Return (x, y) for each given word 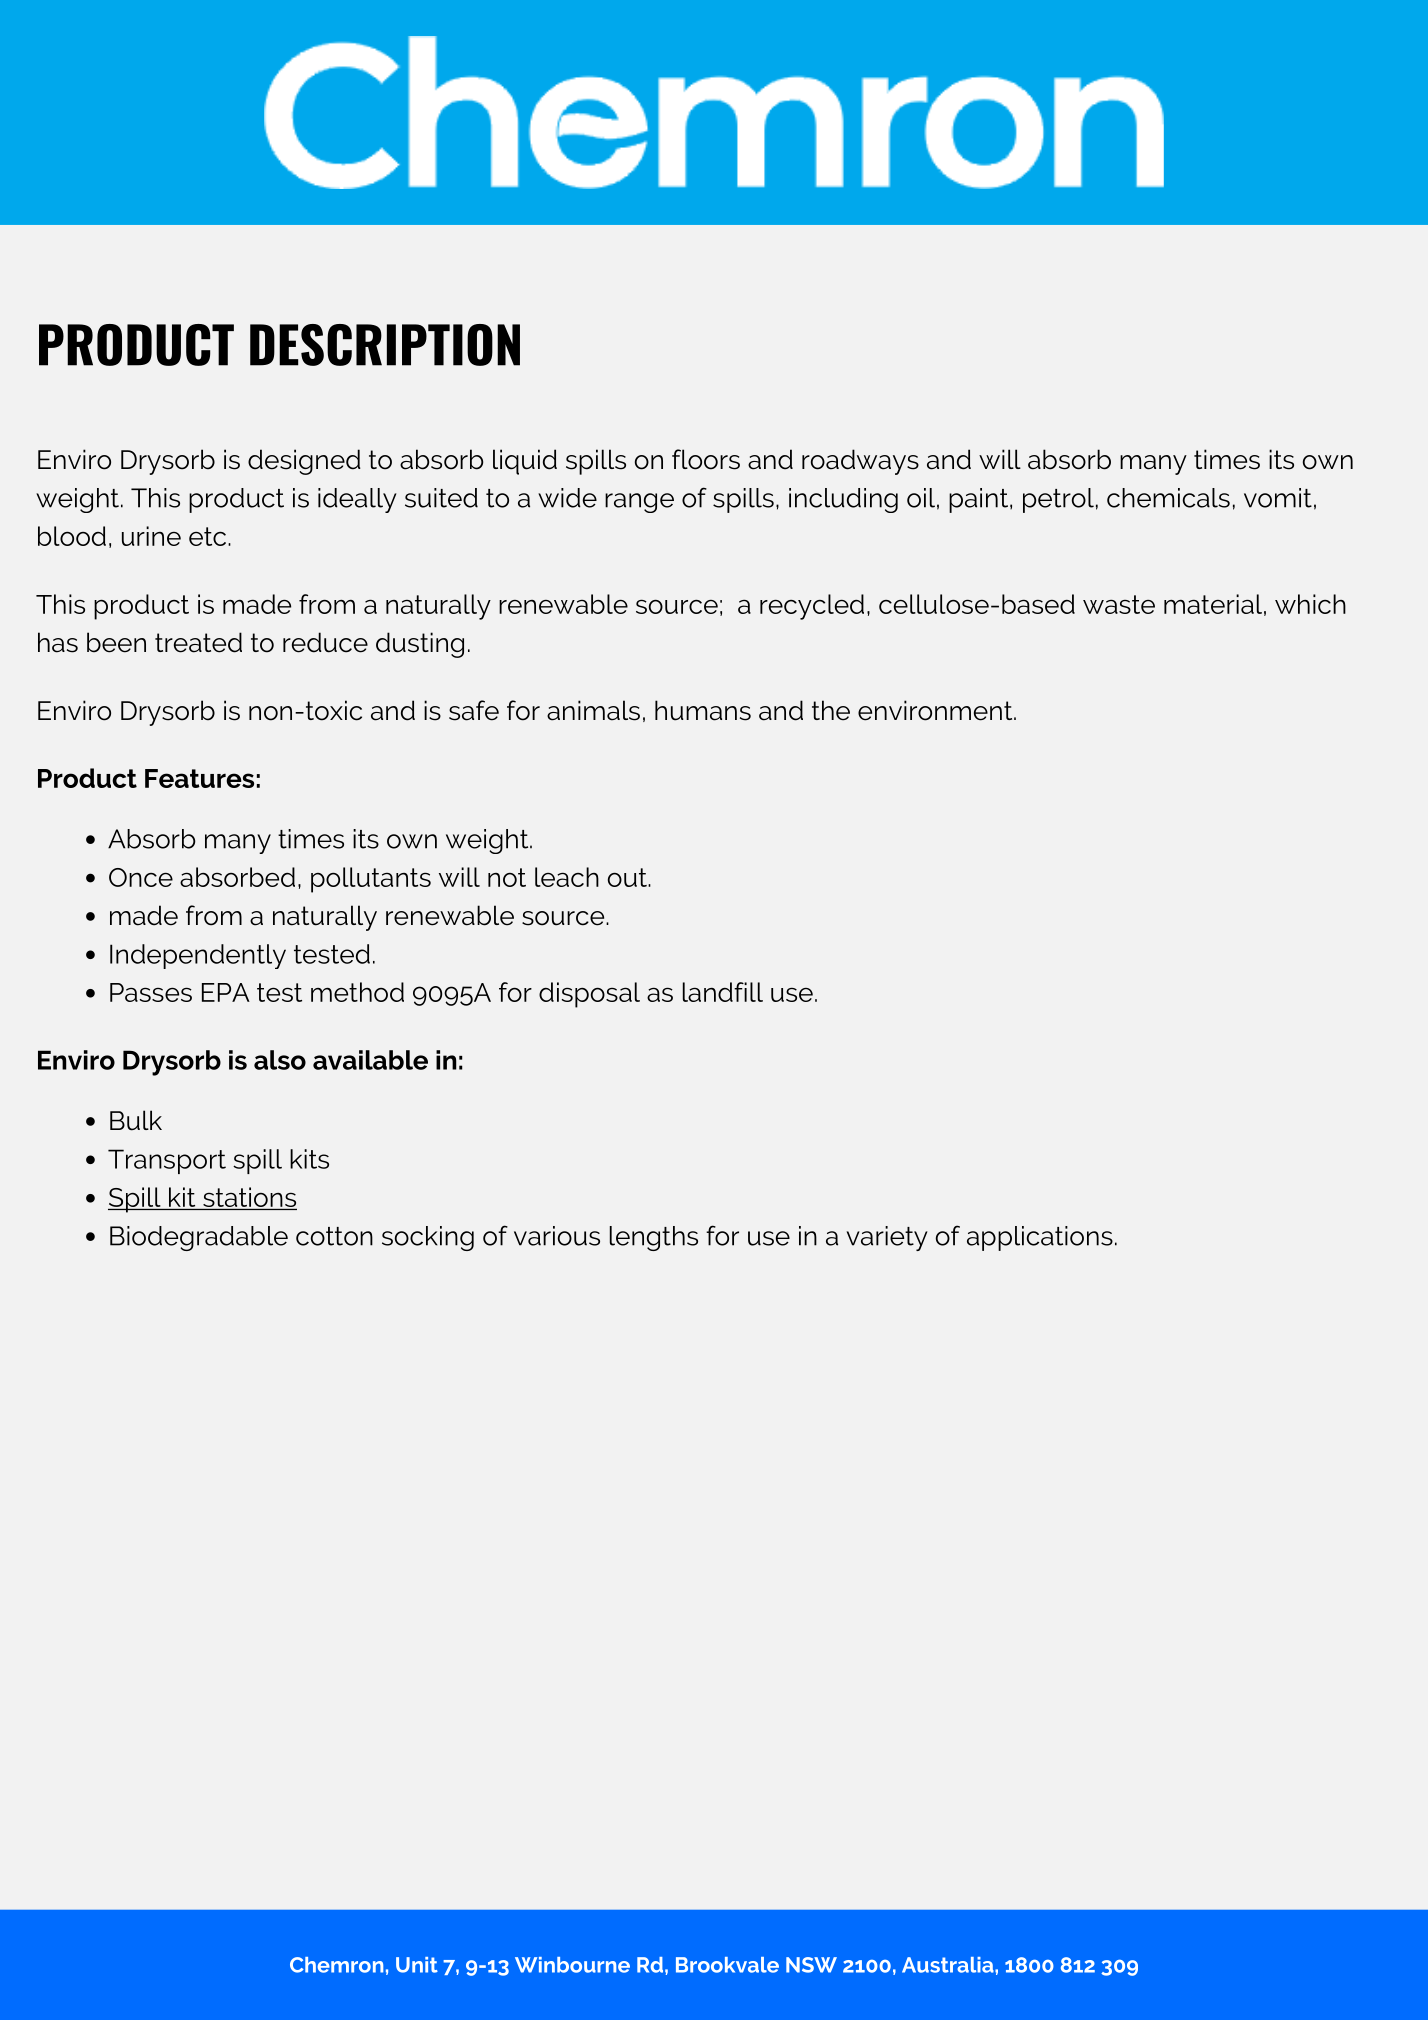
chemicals (1168, 498)
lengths (654, 1238)
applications (1040, 1238)
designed (304, 462)
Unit (417, 1965)
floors (706, 459)
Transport (167, 1161)
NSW (811, 1965)
